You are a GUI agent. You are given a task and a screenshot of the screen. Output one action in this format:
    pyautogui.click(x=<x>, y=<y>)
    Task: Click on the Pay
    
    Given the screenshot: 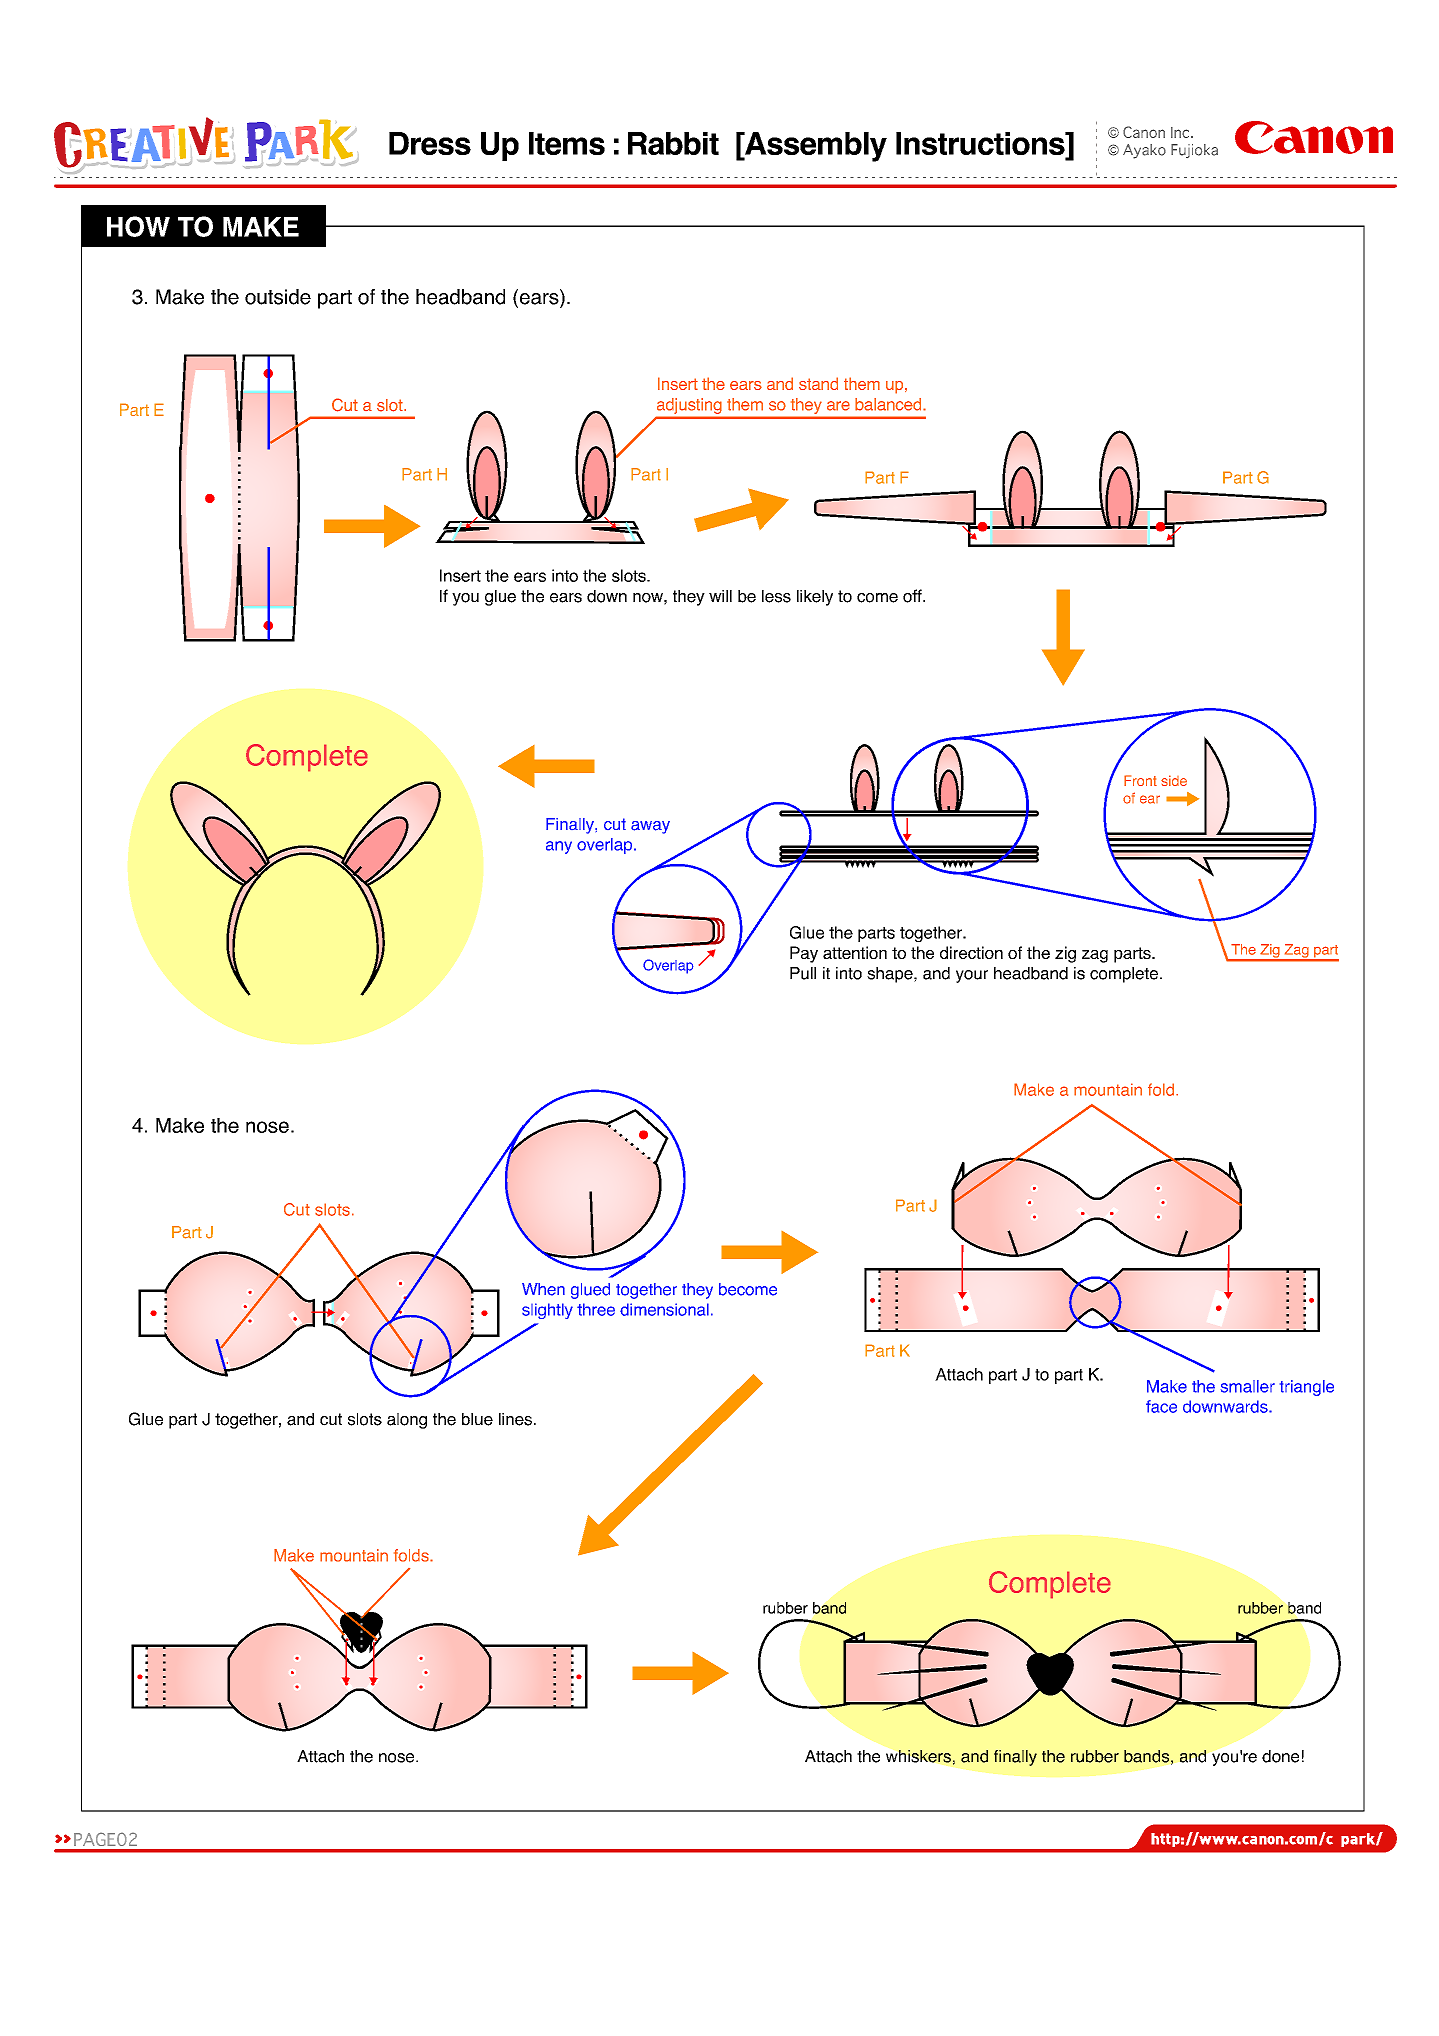 What is the action you would take?
    pyautogui.click(x=804, y=954)
